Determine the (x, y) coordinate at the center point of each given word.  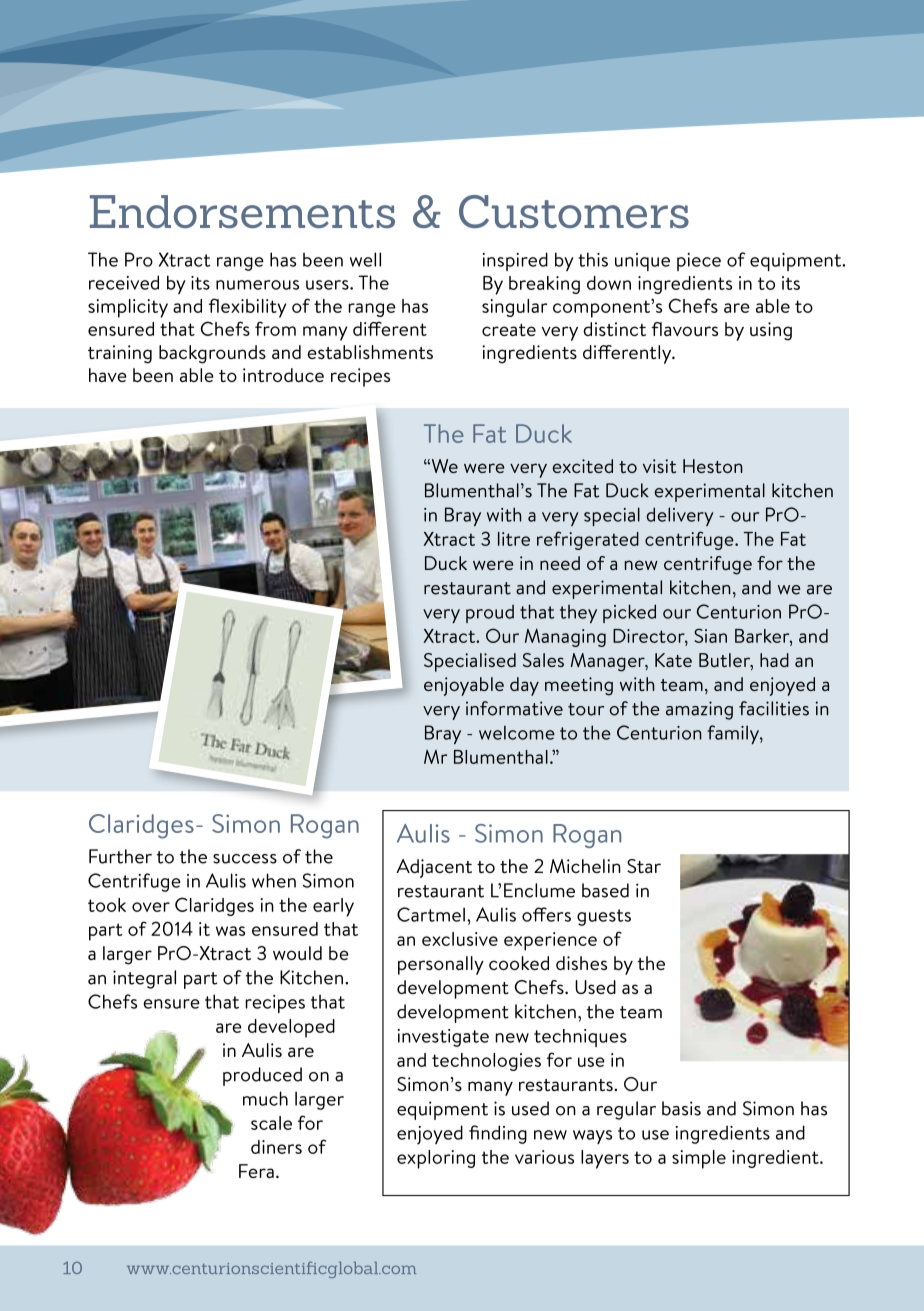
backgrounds (212, 354)
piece (699, 262)
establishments (370, 352)
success (245, 859)
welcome (517, 732)
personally (441, 965)
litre (514, 539)
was (230, 931)
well (365, 259)
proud (490, 614)
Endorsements (242, 211)
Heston (713, 466)
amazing (699, 710)
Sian (710, 635)
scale (271, 1123)
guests (604, 917)
